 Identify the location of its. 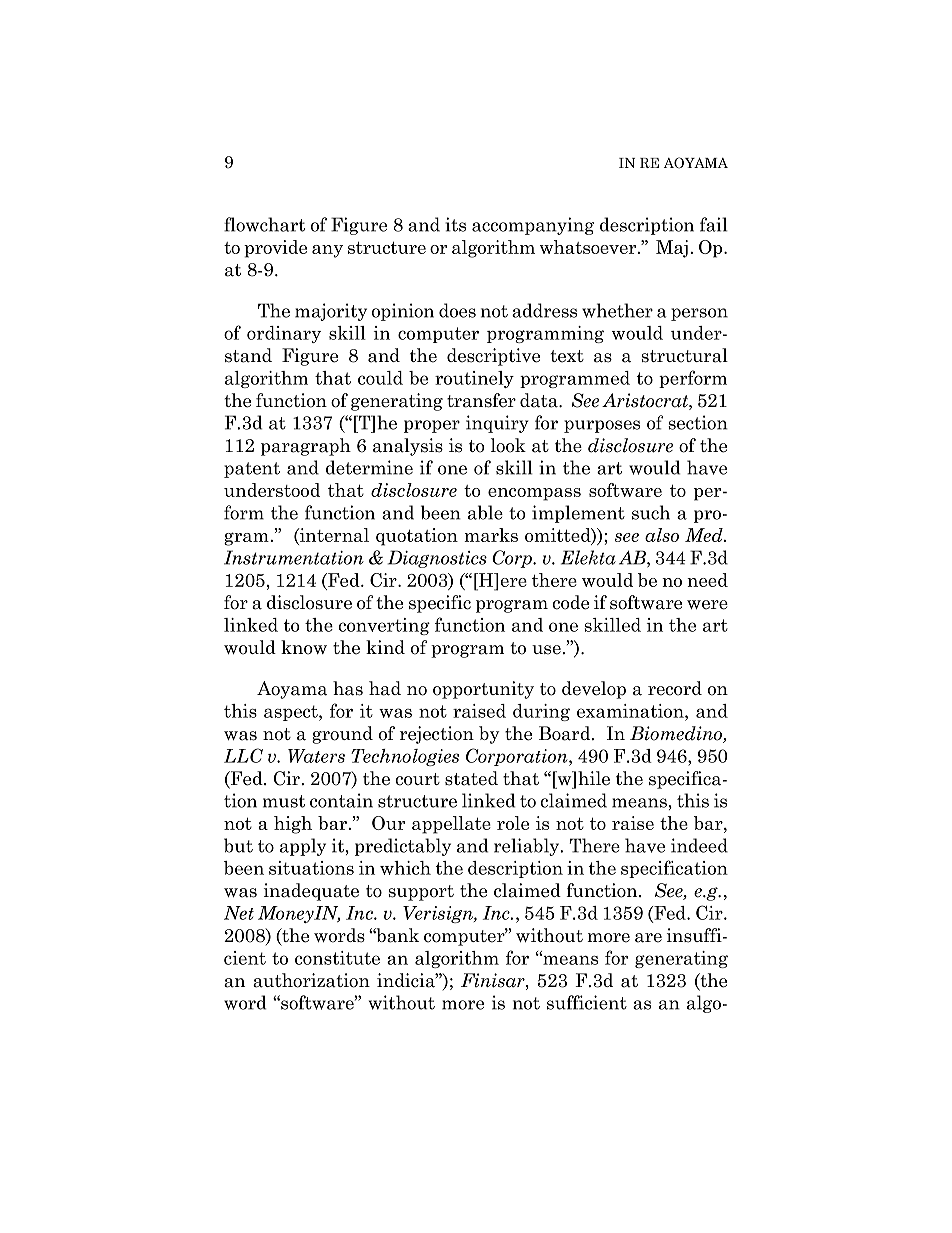
(455, 224).
